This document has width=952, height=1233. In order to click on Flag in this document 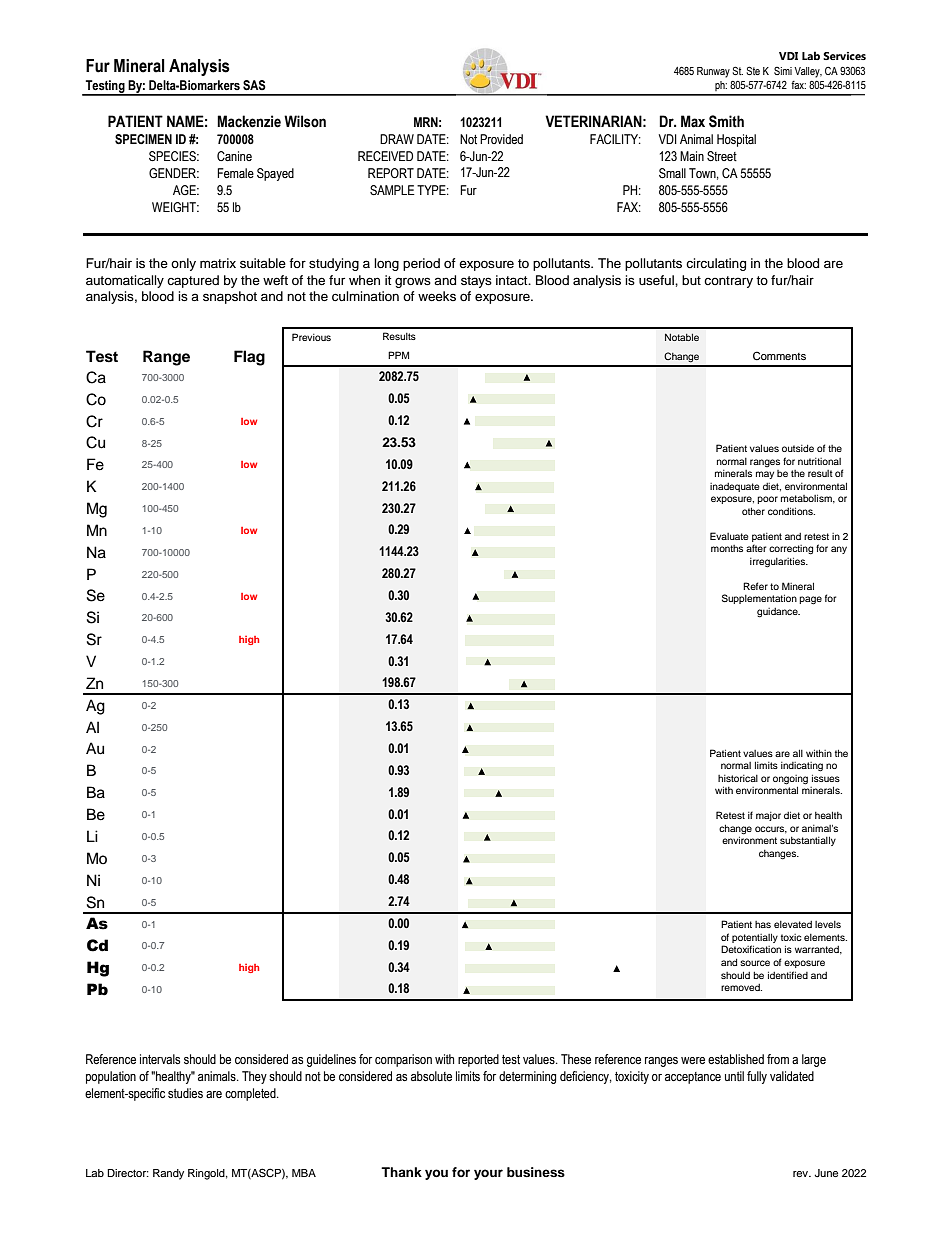, I will do `click(249, 358)`.
